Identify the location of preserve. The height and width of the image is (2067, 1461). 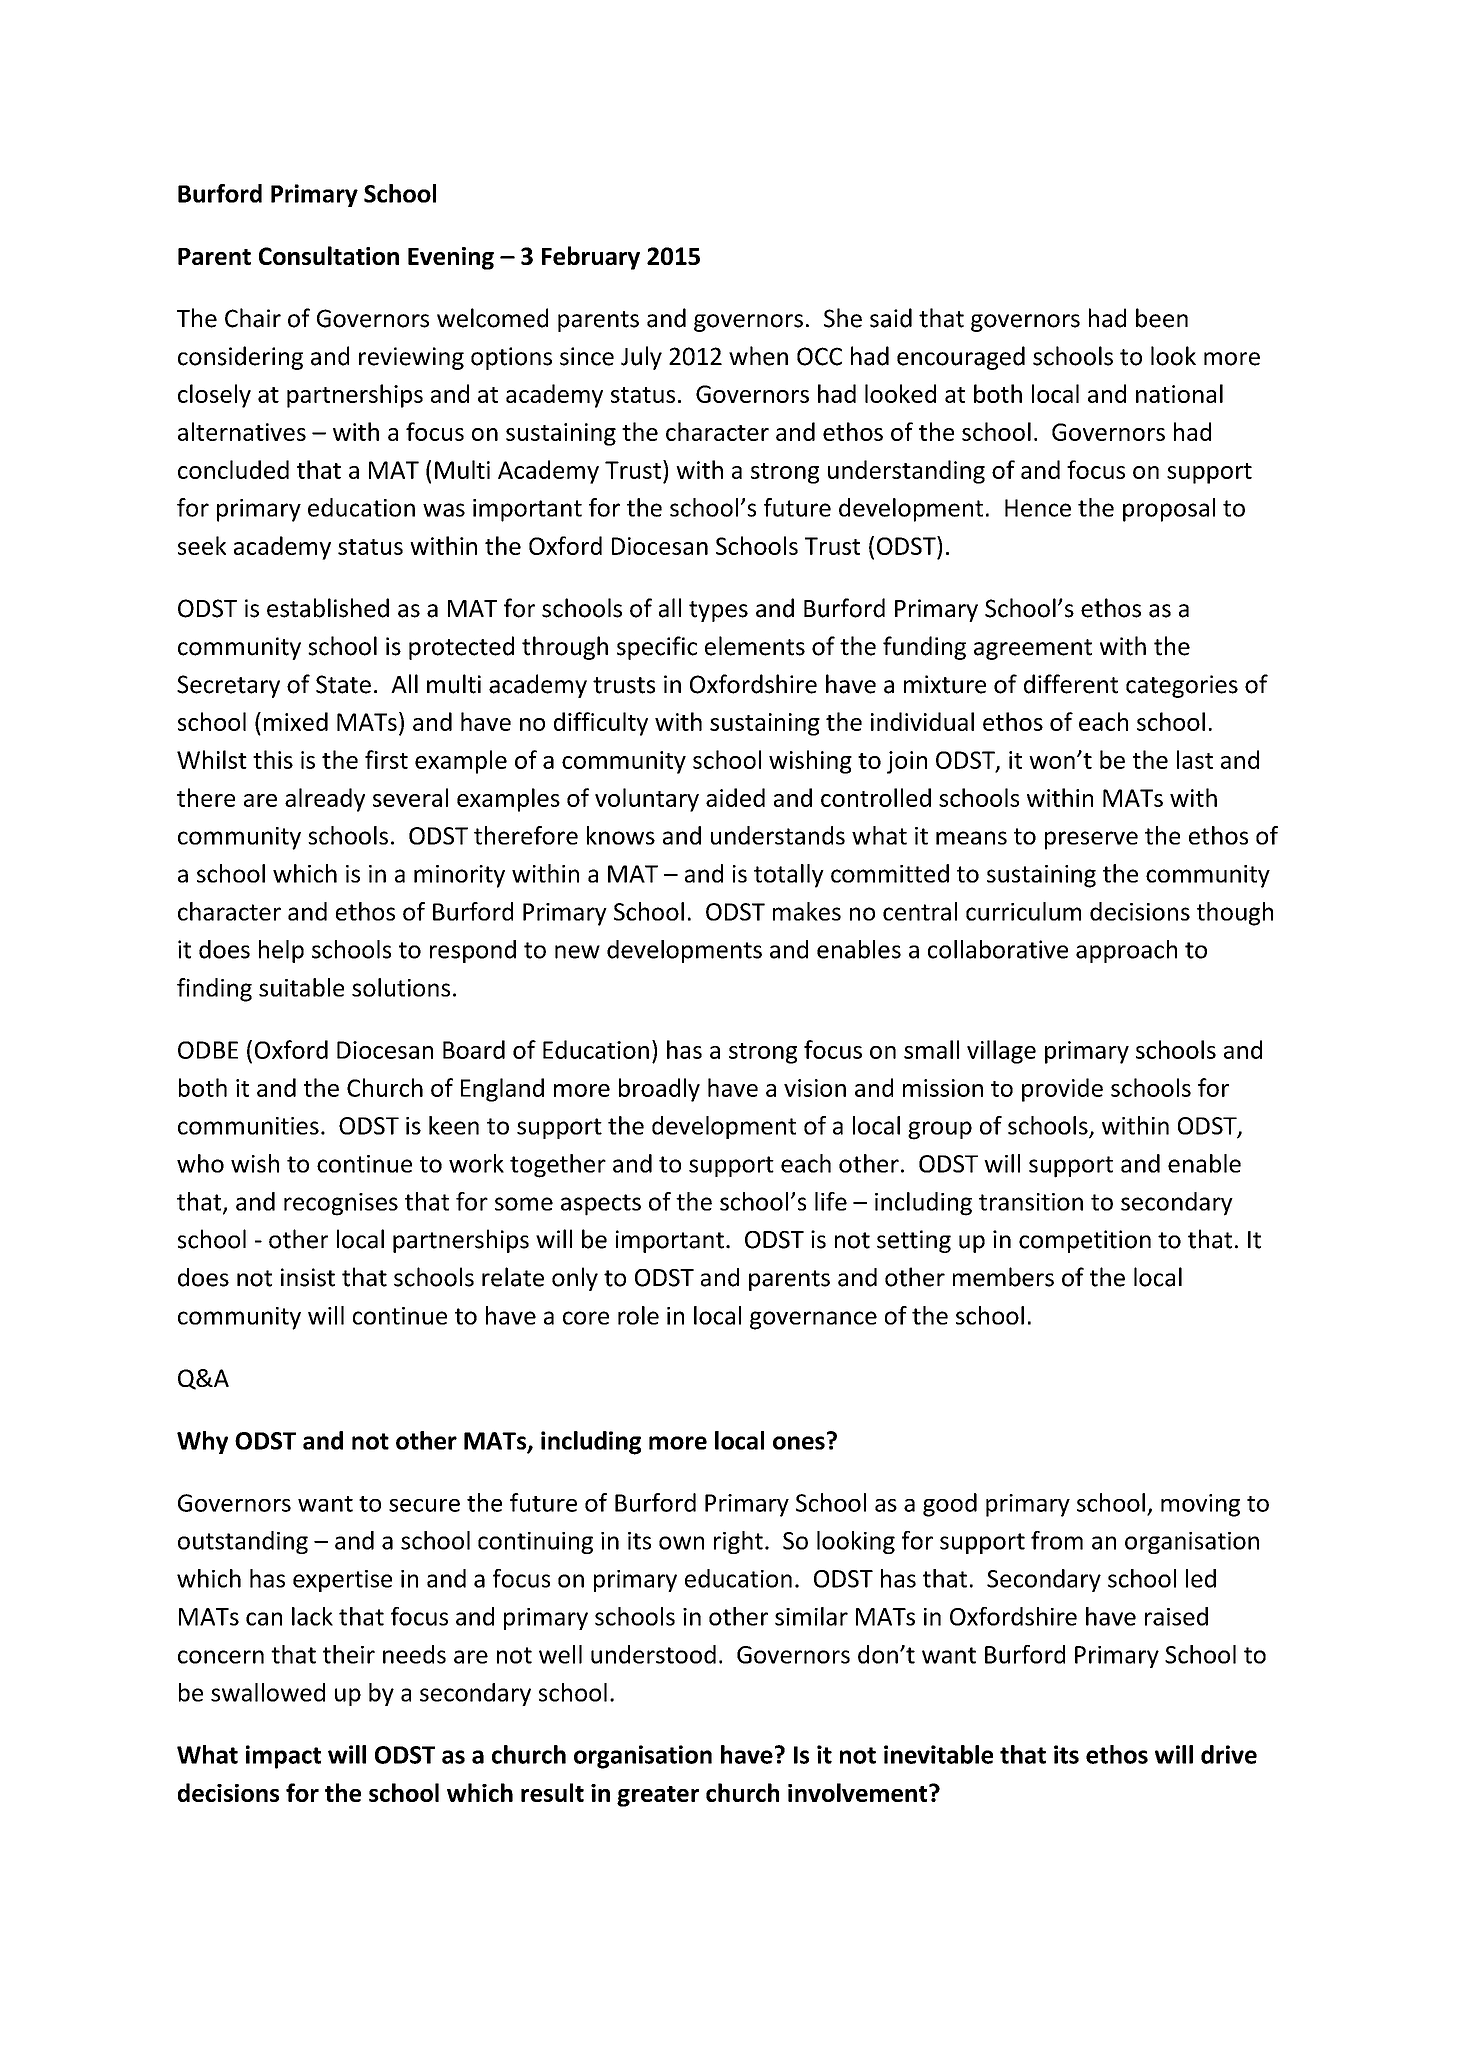
(1091, 840).
